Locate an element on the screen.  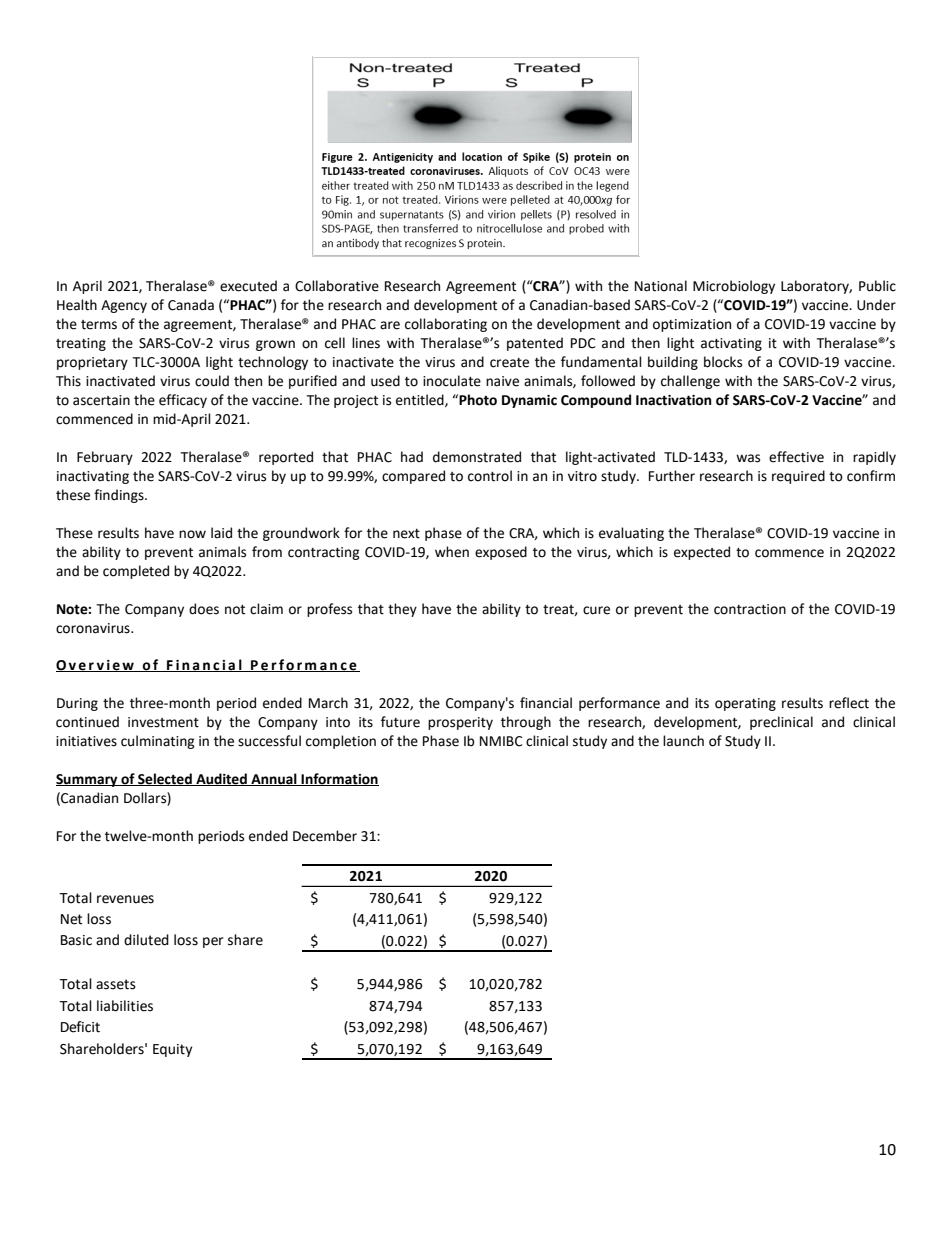
collaborating is located at coordinates (446, 325).
